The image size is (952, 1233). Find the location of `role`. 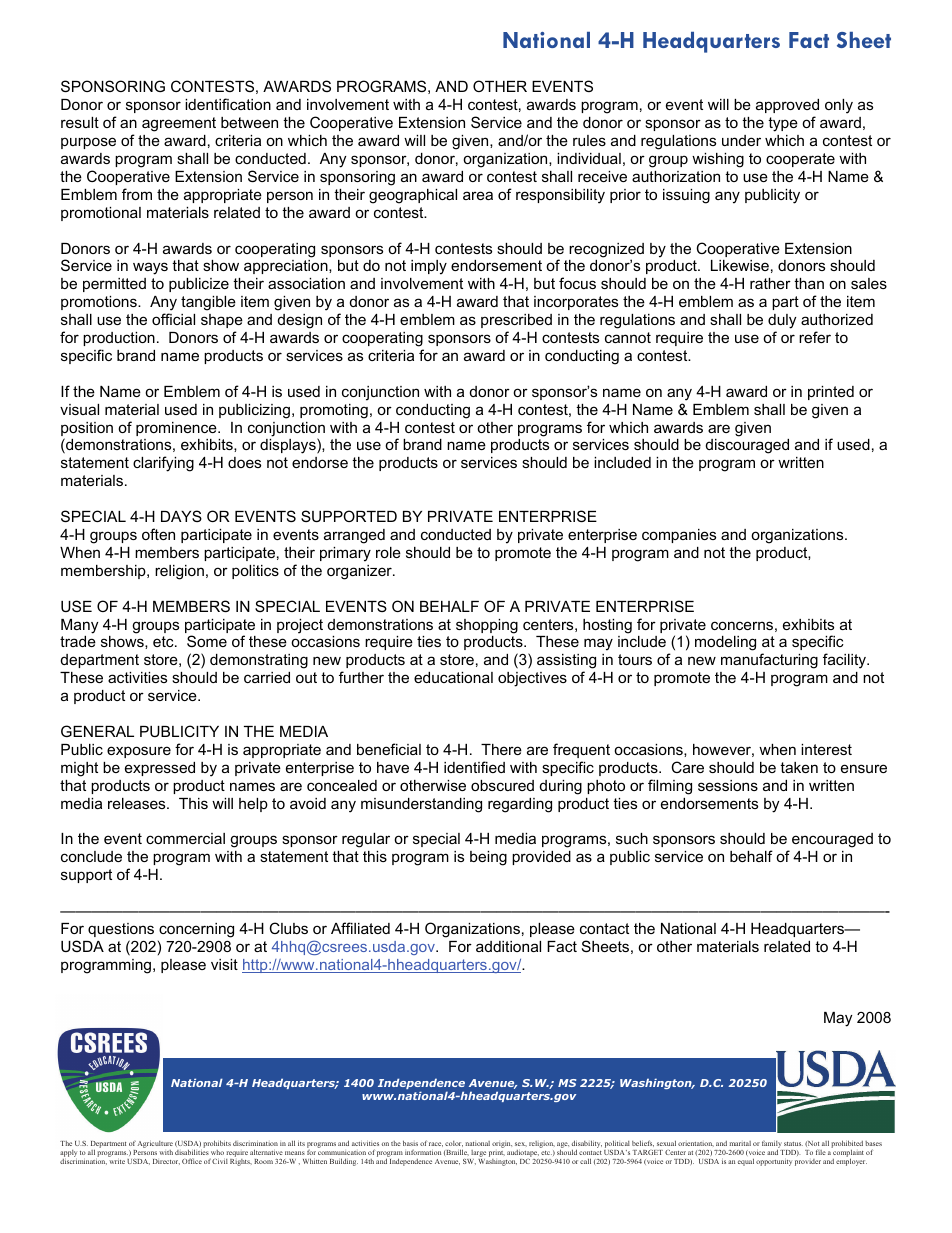

role is located at coordinates (388, 552).
